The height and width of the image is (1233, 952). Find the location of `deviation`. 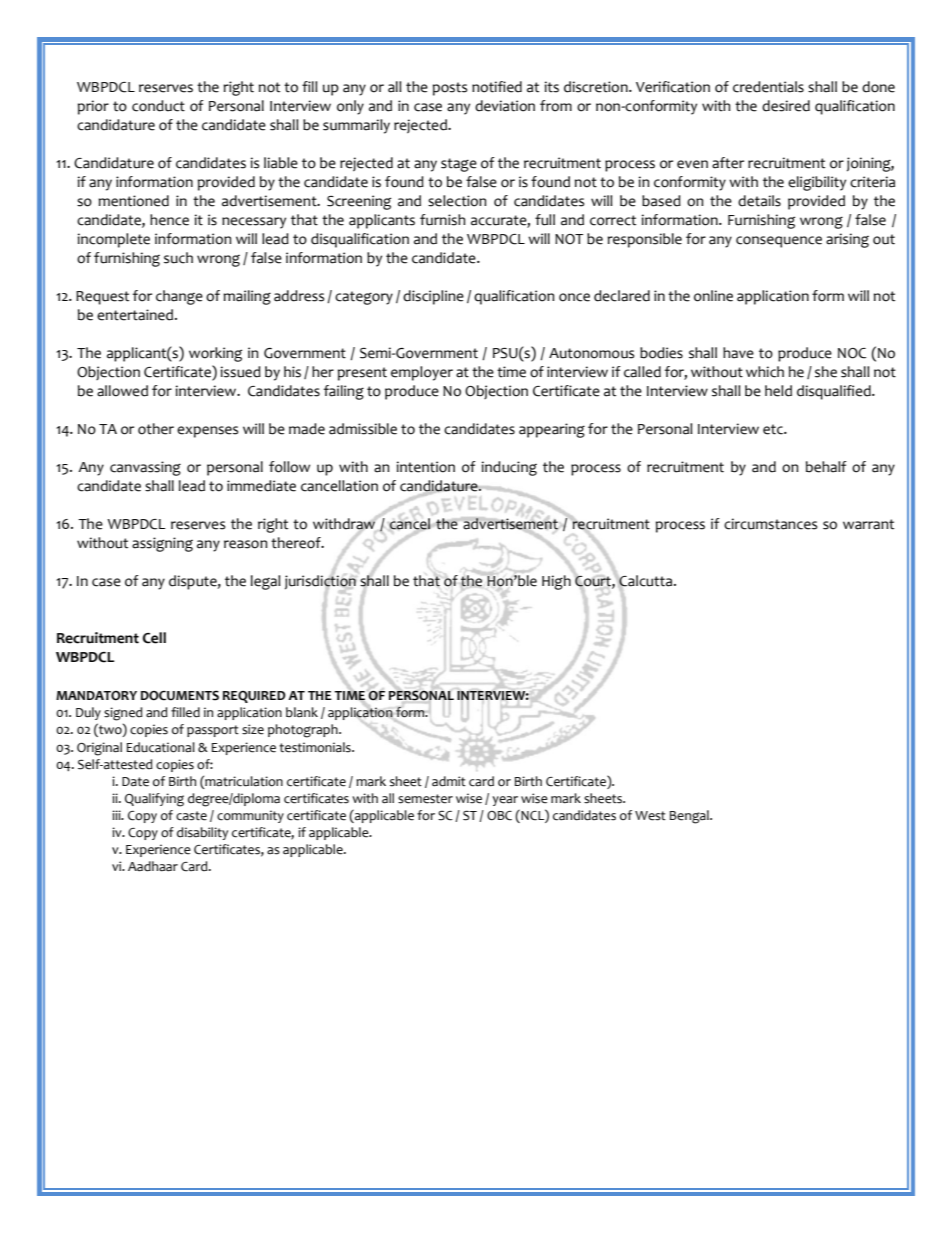

deviation is located at coordinates (505, 106).
